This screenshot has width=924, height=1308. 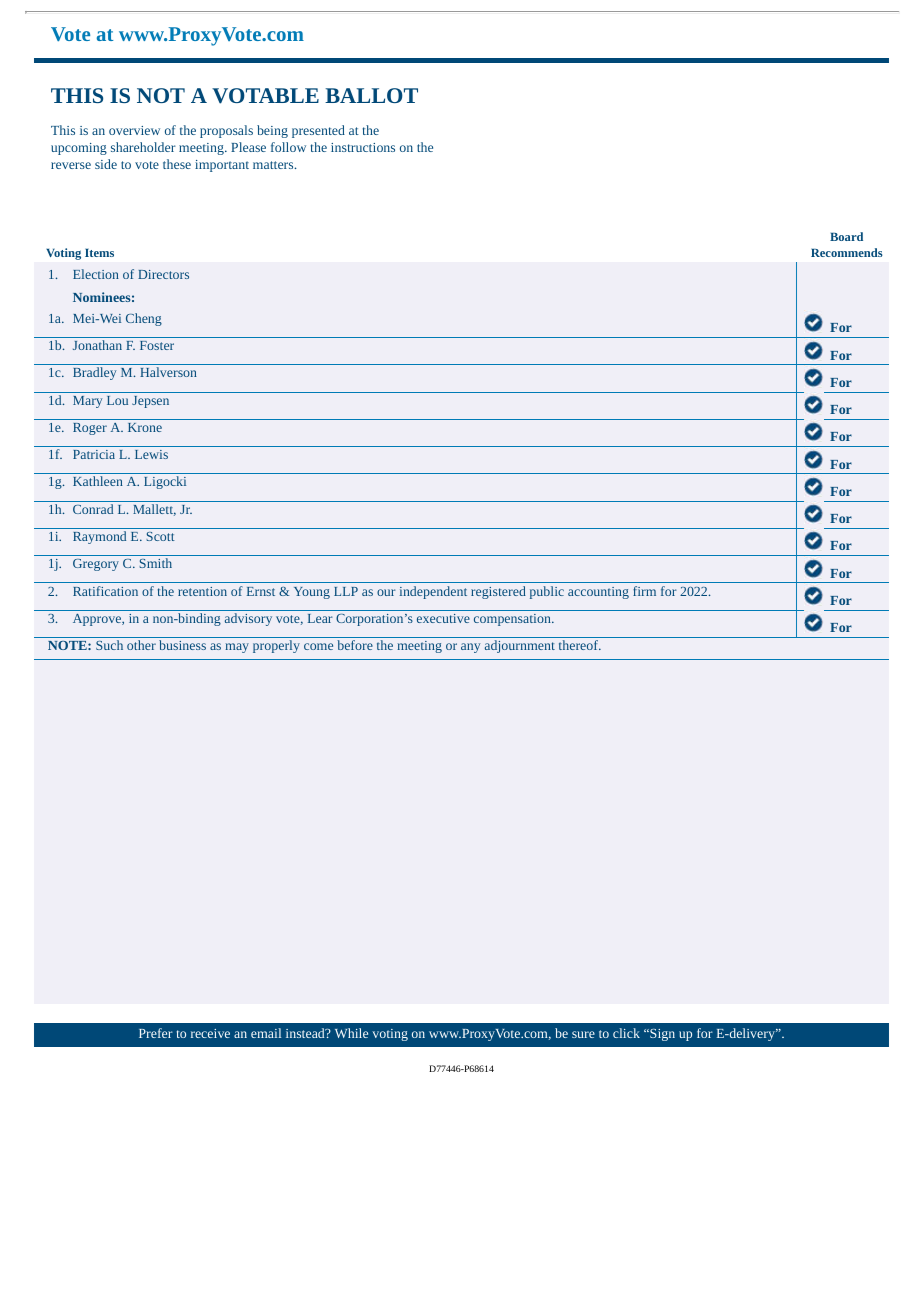 What do you see at coordinates (134, 130) in the screenshot?
I see `overview` at bounding box center [134, 130].
